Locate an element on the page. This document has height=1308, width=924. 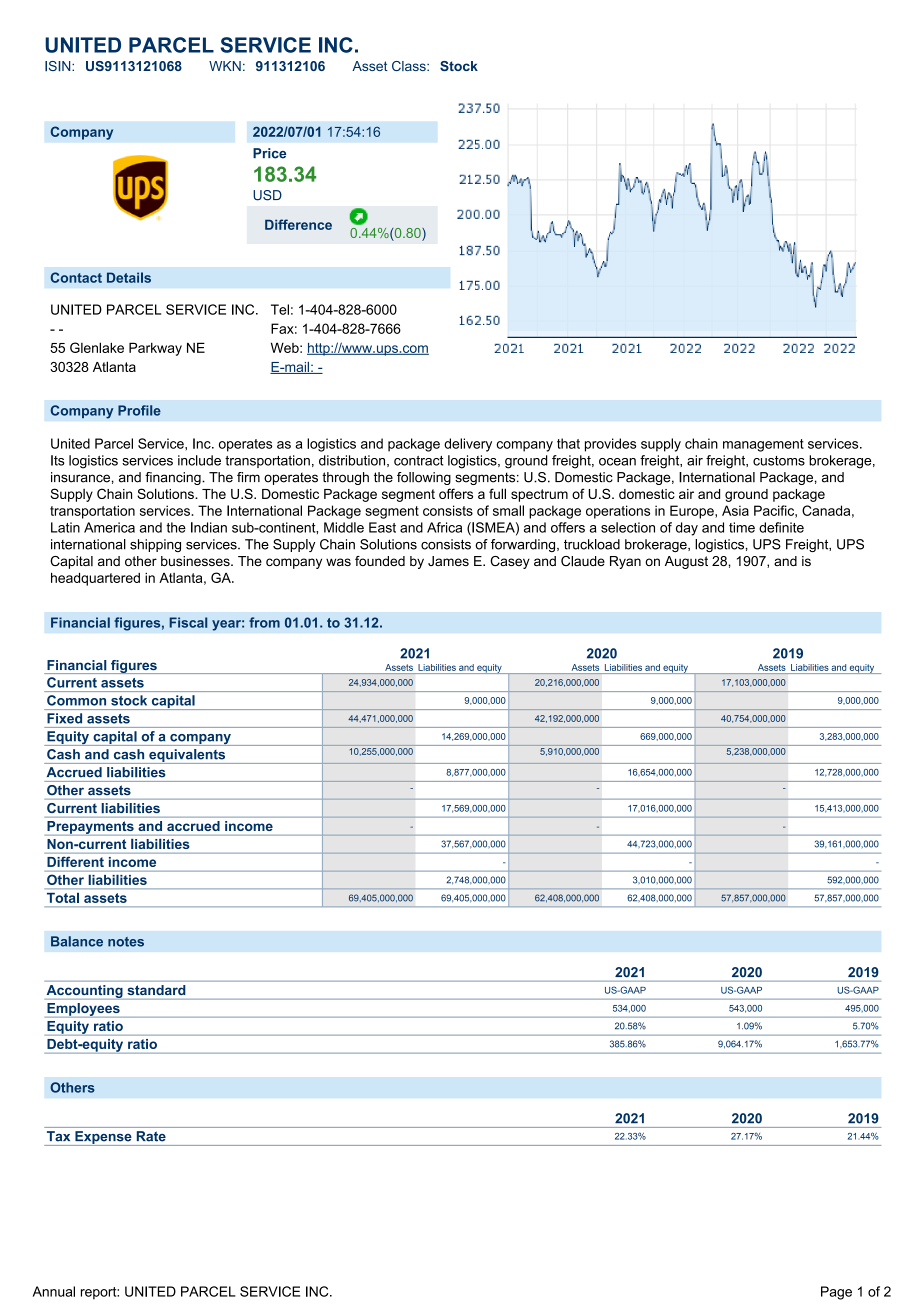
James is located at coordinates (448, 561).
